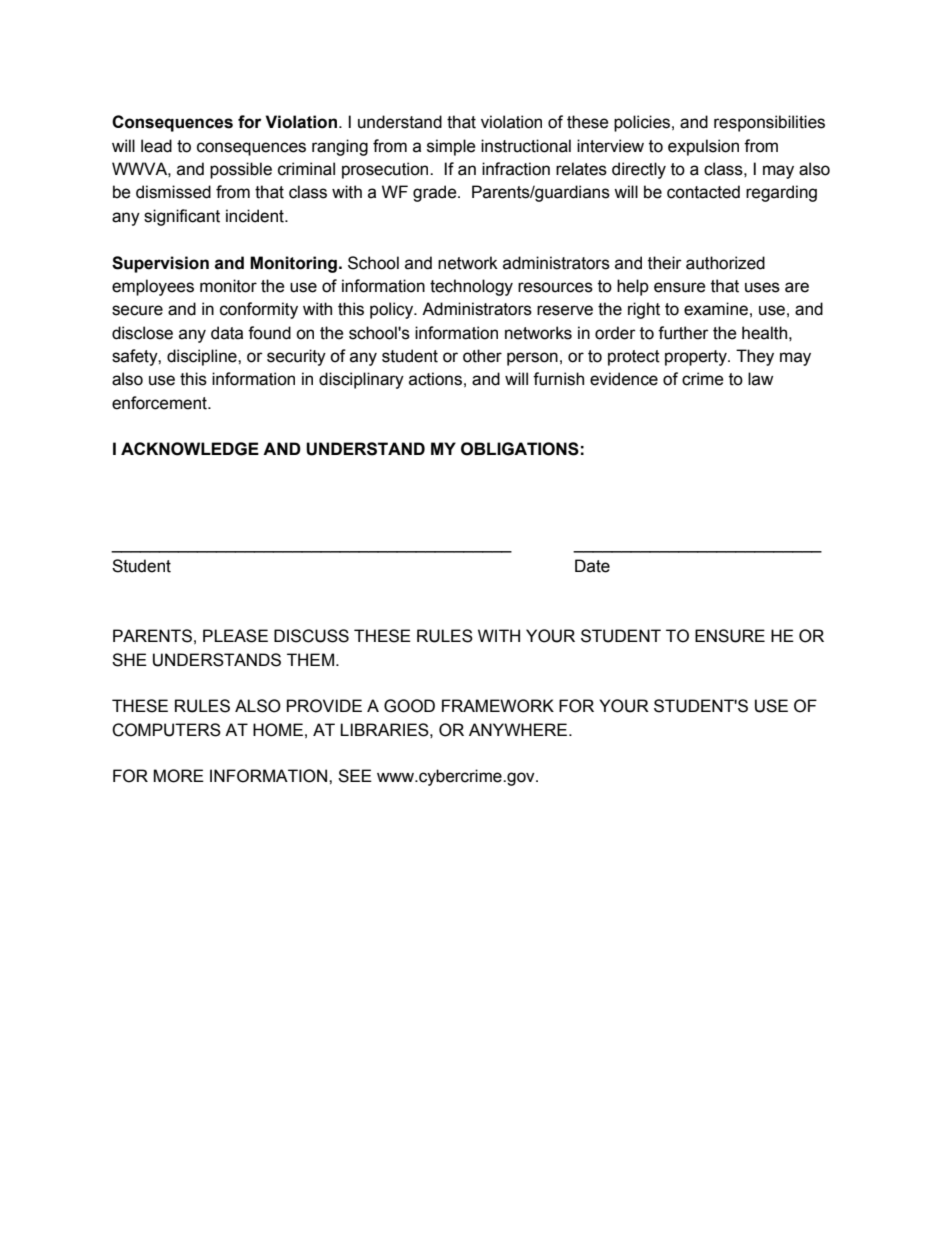 This screenshot has width=952, height=1233. I want to click on expulsion, so click(703, 147).
